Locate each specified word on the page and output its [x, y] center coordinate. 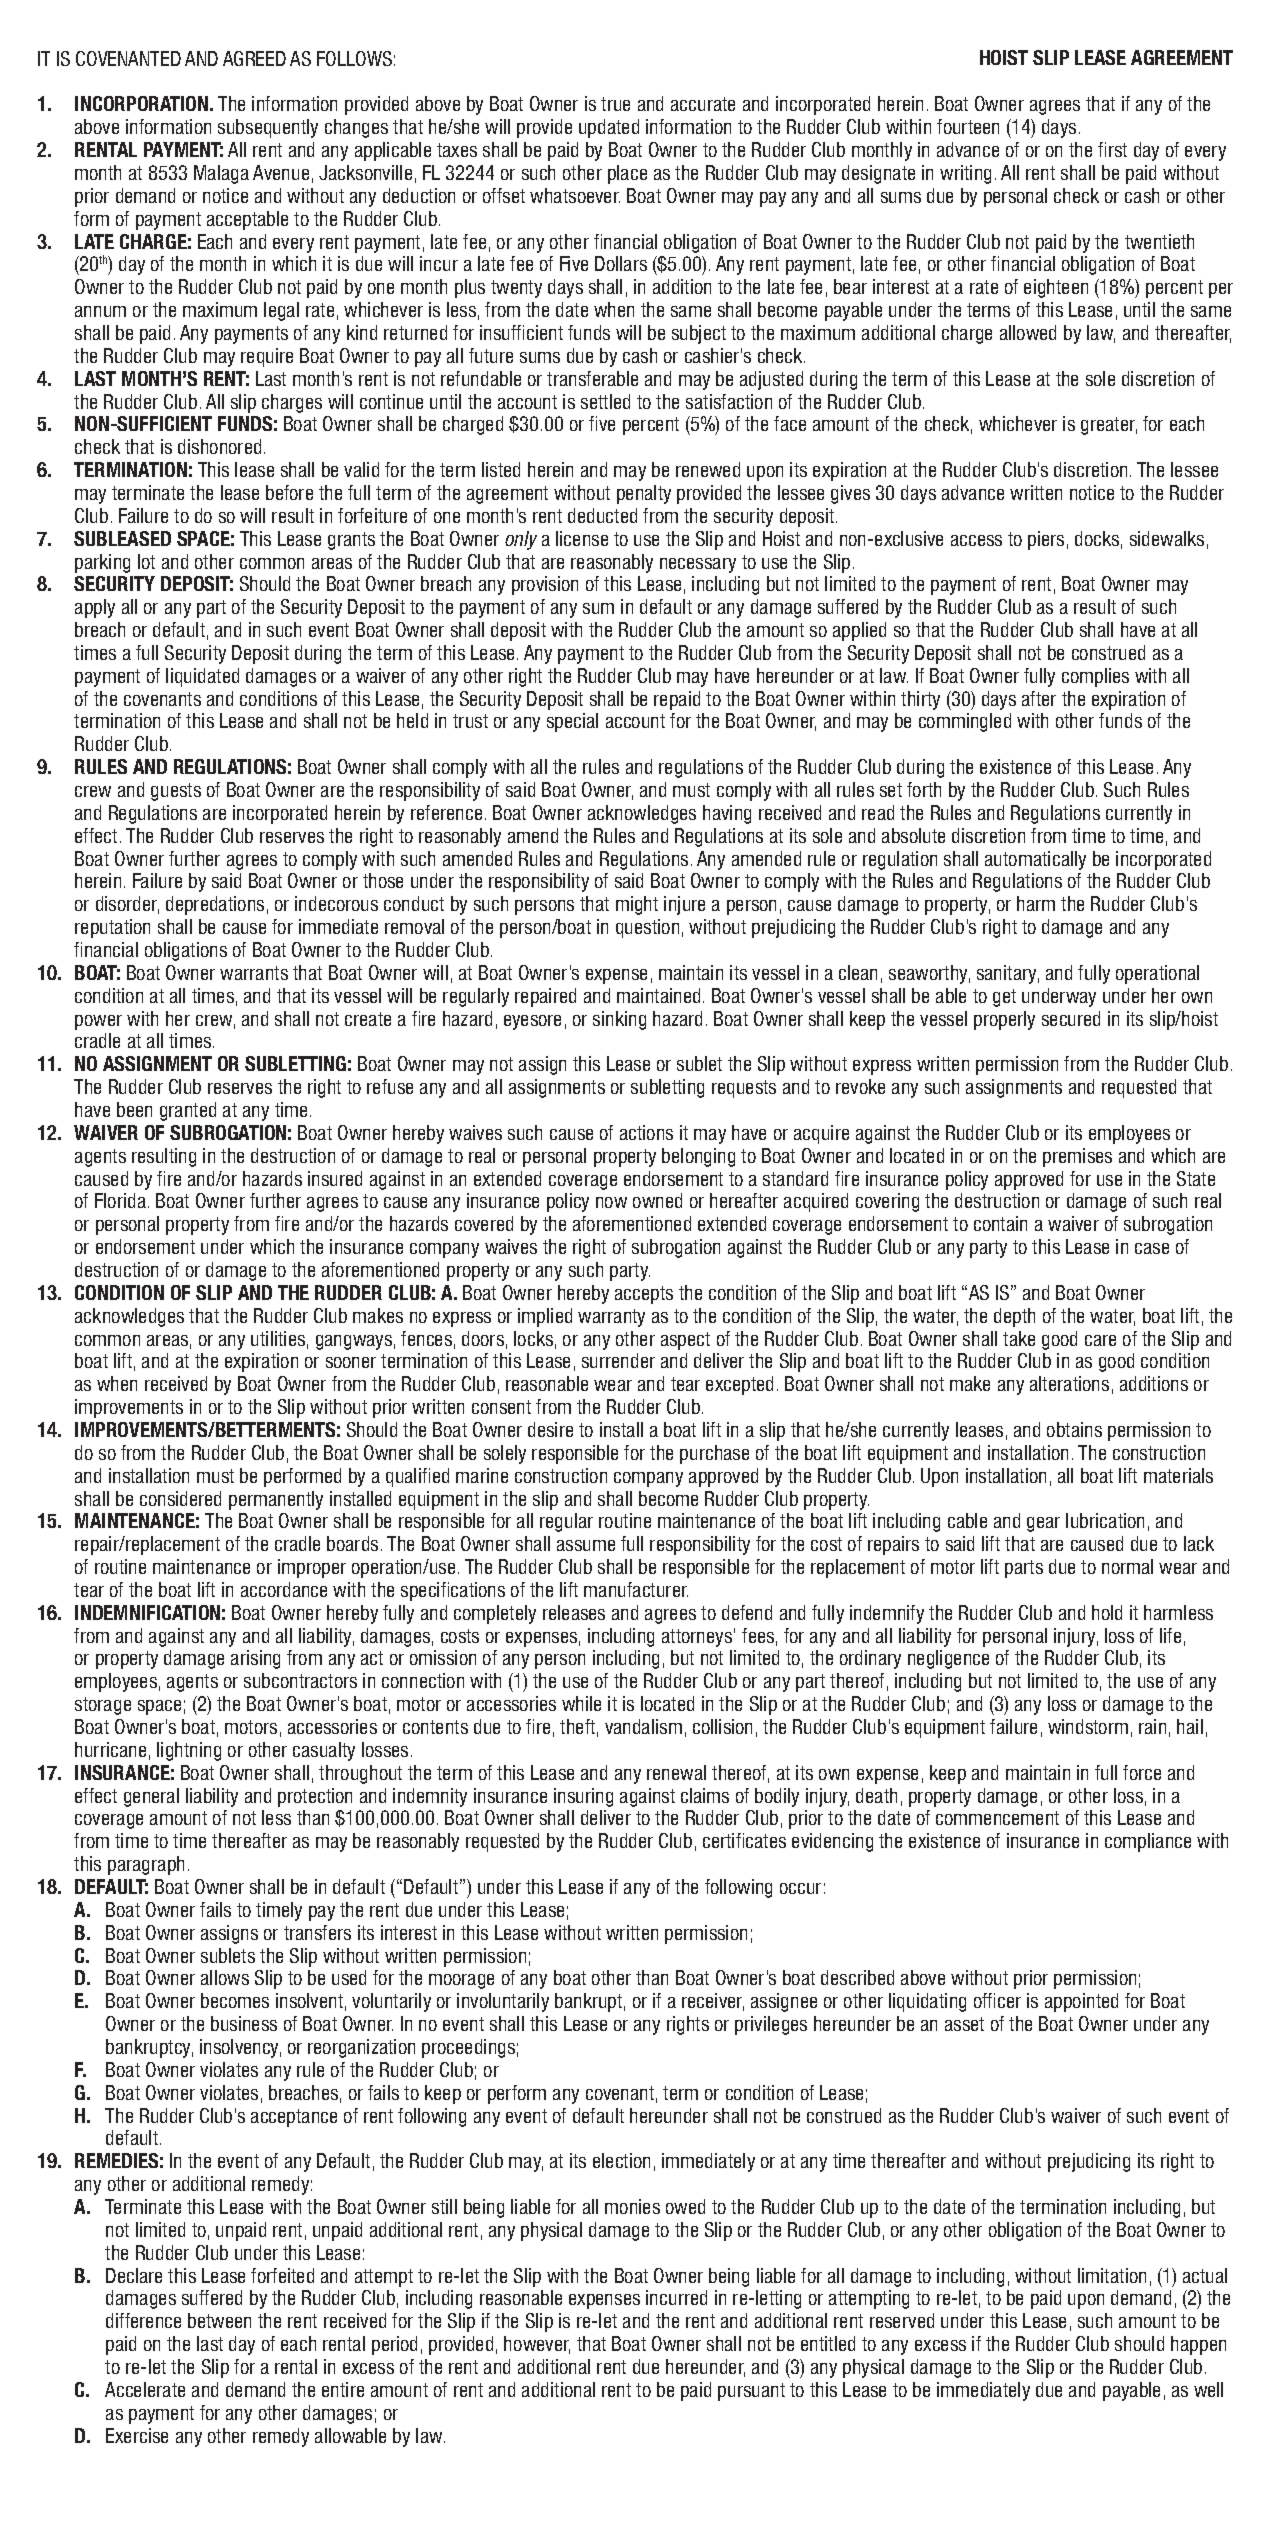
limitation [1112, 2275]
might [637, 905]
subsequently [268, 128]
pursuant [751, 2392]
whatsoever [575, 195]
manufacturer [636, 1589]
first [1112, 149]
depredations [215, 905]
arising [255, 1659]
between [219, 2320]
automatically [1035, 860]
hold [1107, 1612]
